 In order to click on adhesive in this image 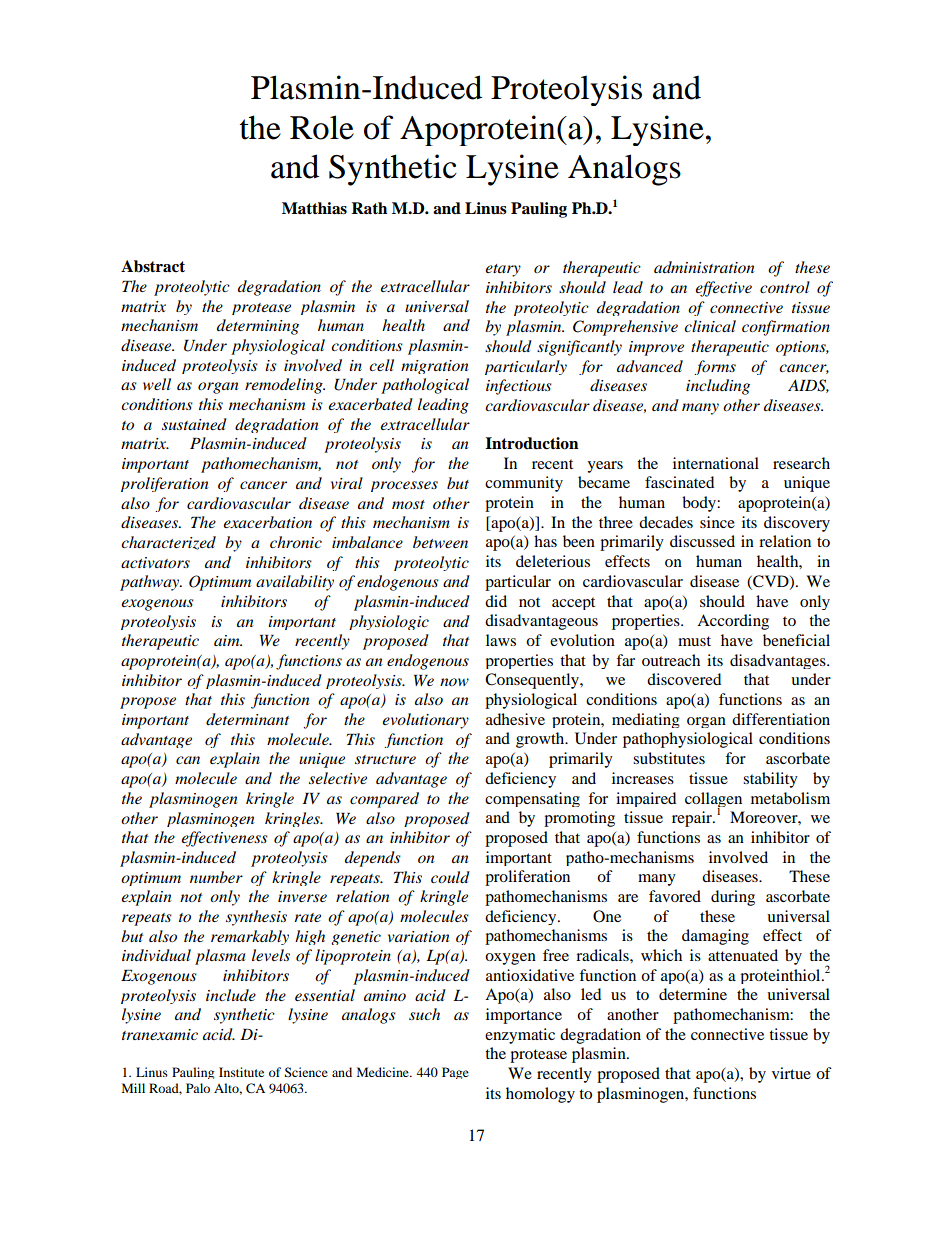, I will do `click(515, 719)`.
